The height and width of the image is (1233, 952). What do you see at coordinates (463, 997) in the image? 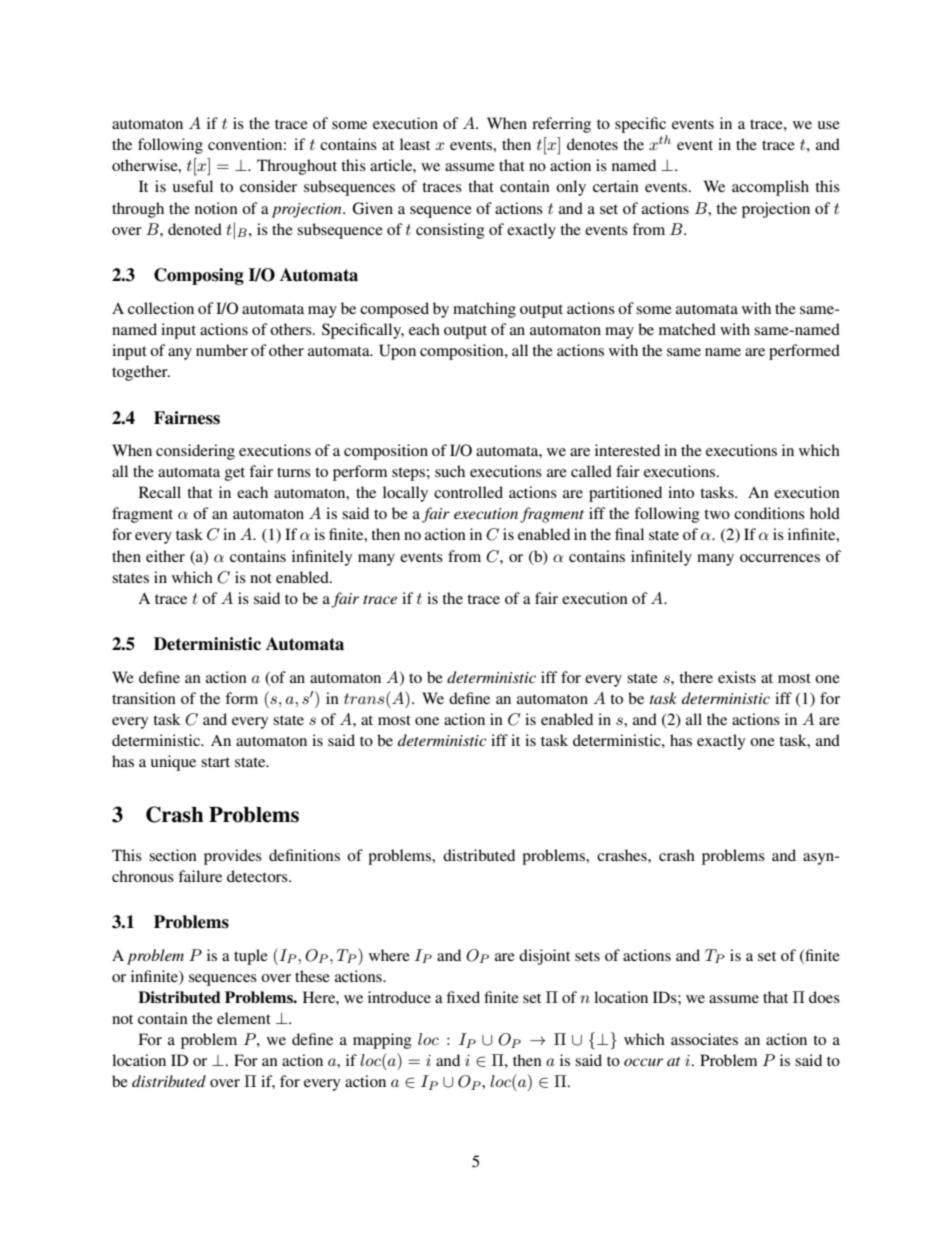
I see `fixed` at bounding box center [463, 997].
